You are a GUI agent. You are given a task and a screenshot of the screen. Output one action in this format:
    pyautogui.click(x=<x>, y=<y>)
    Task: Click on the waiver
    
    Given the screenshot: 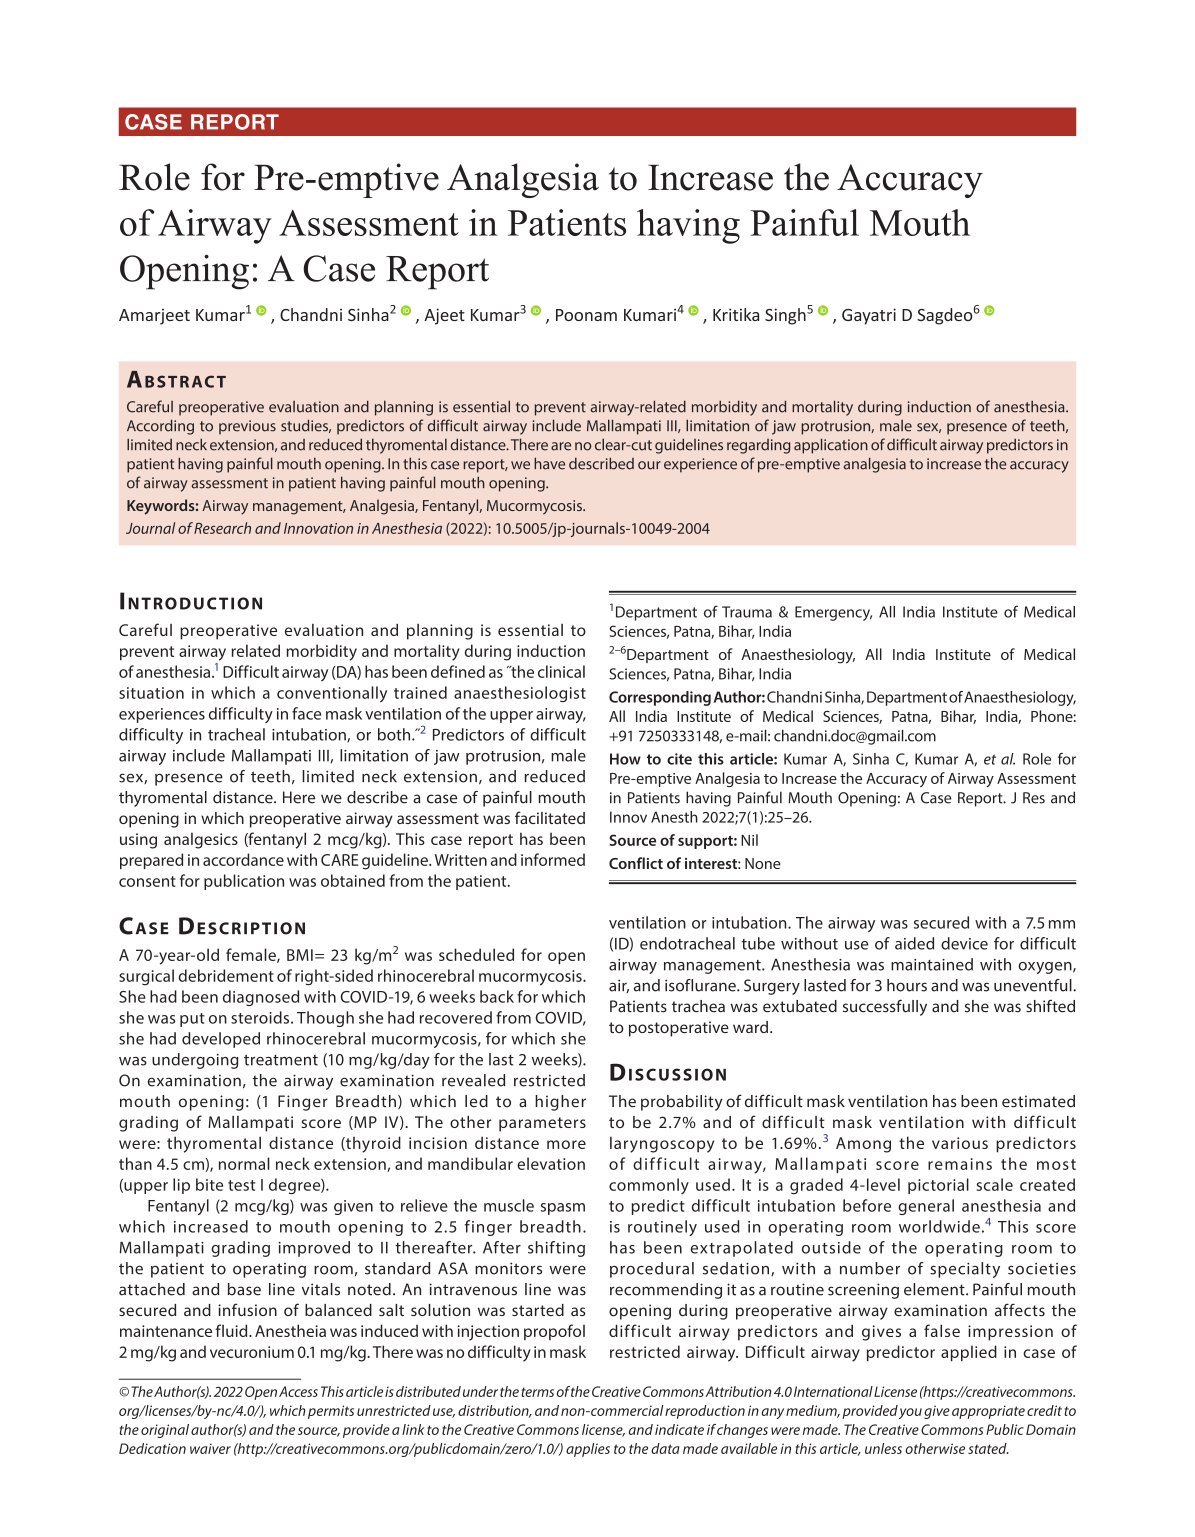 What is the action you would take?
    pyautogui.click(x=210, y=1448)
